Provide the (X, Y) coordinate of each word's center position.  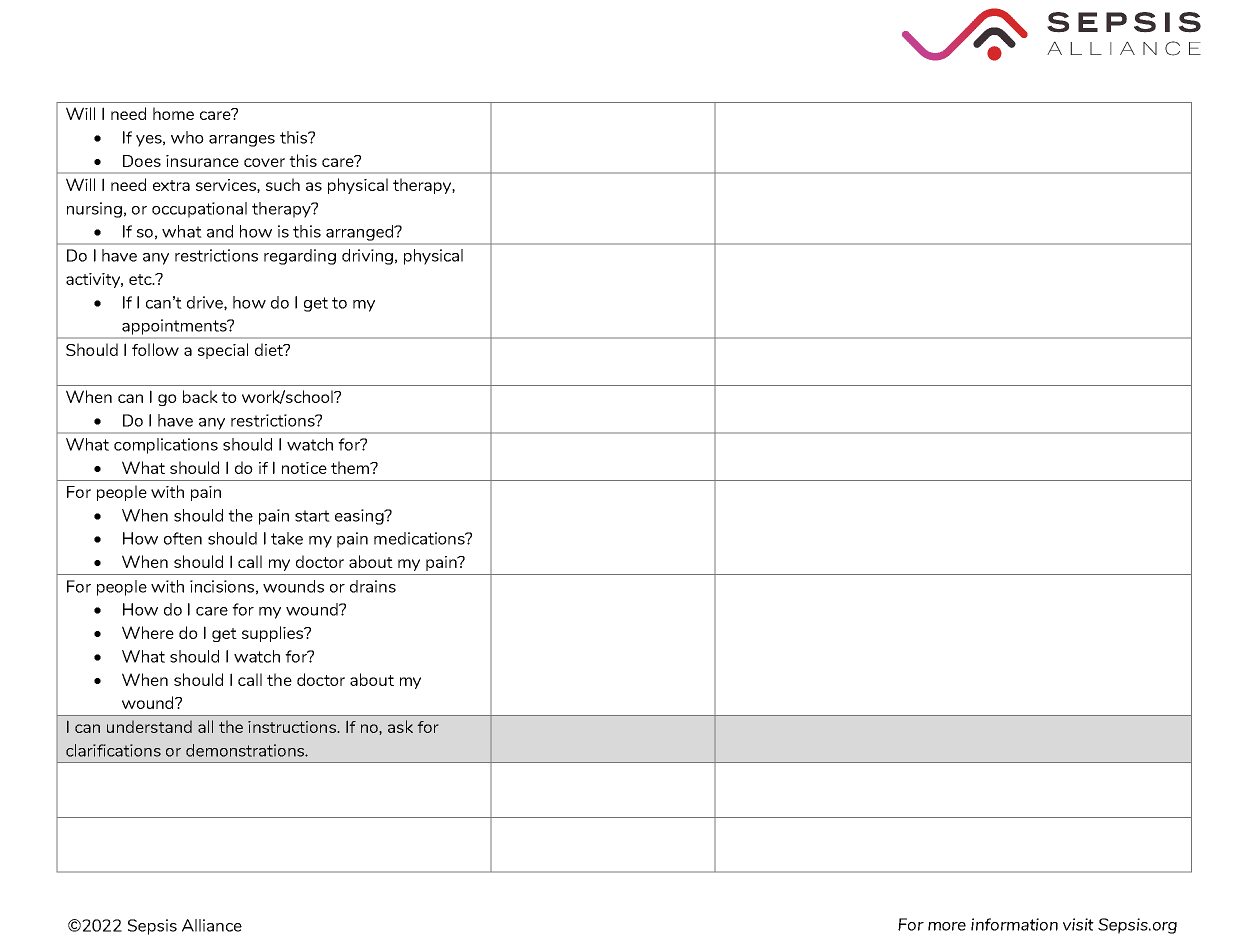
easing (360, 517)
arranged (361, 233)
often (183, 538)
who (187, 137)
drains (373, 586)
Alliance (212, 925)
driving (367, 257)
